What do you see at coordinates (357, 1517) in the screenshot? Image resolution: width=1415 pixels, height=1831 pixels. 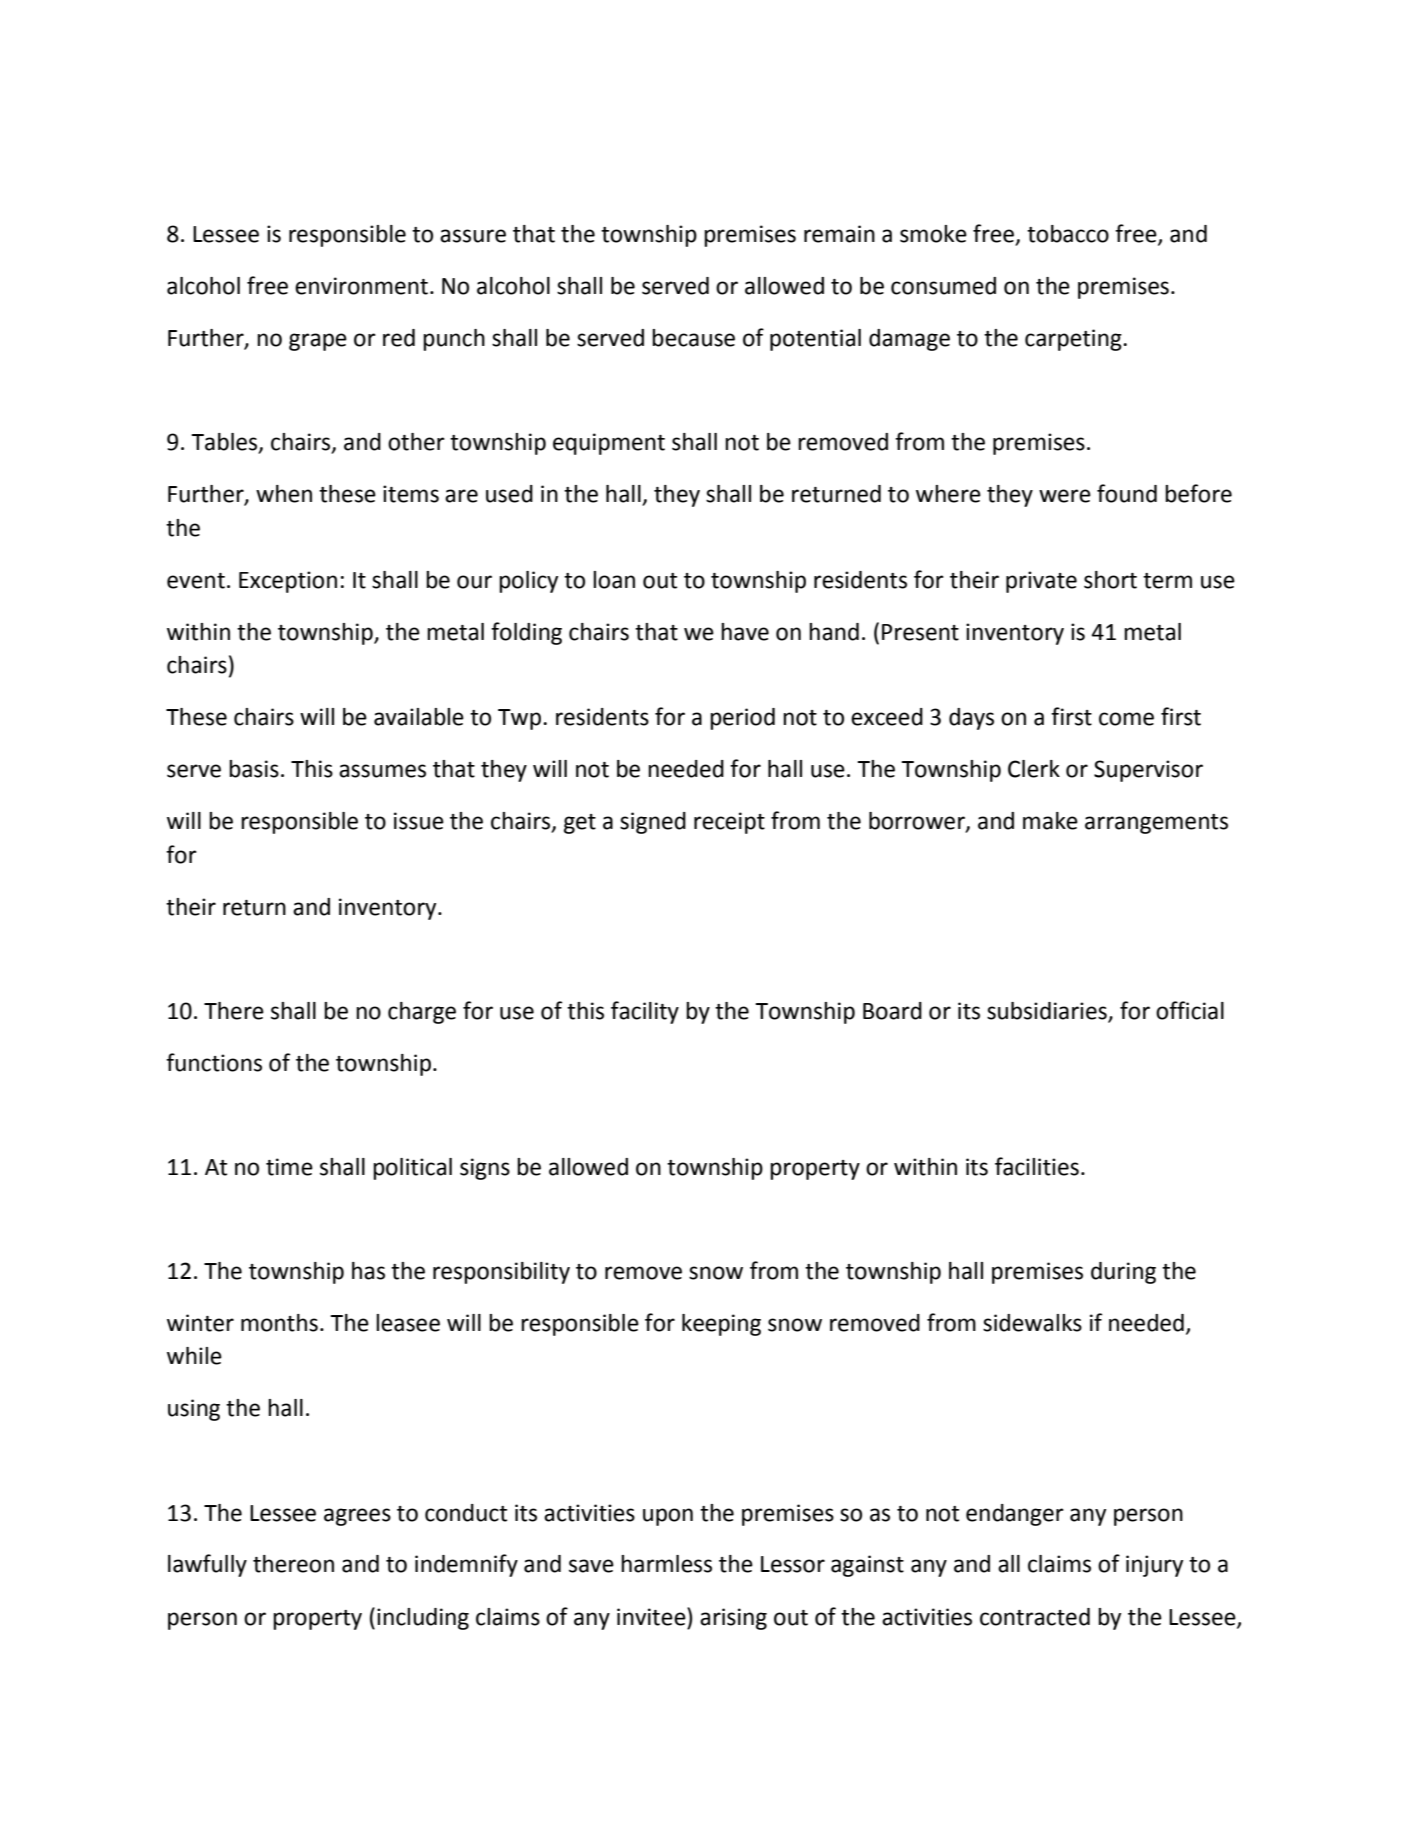 I see `agrees` at bounding box center [357, 1517].
